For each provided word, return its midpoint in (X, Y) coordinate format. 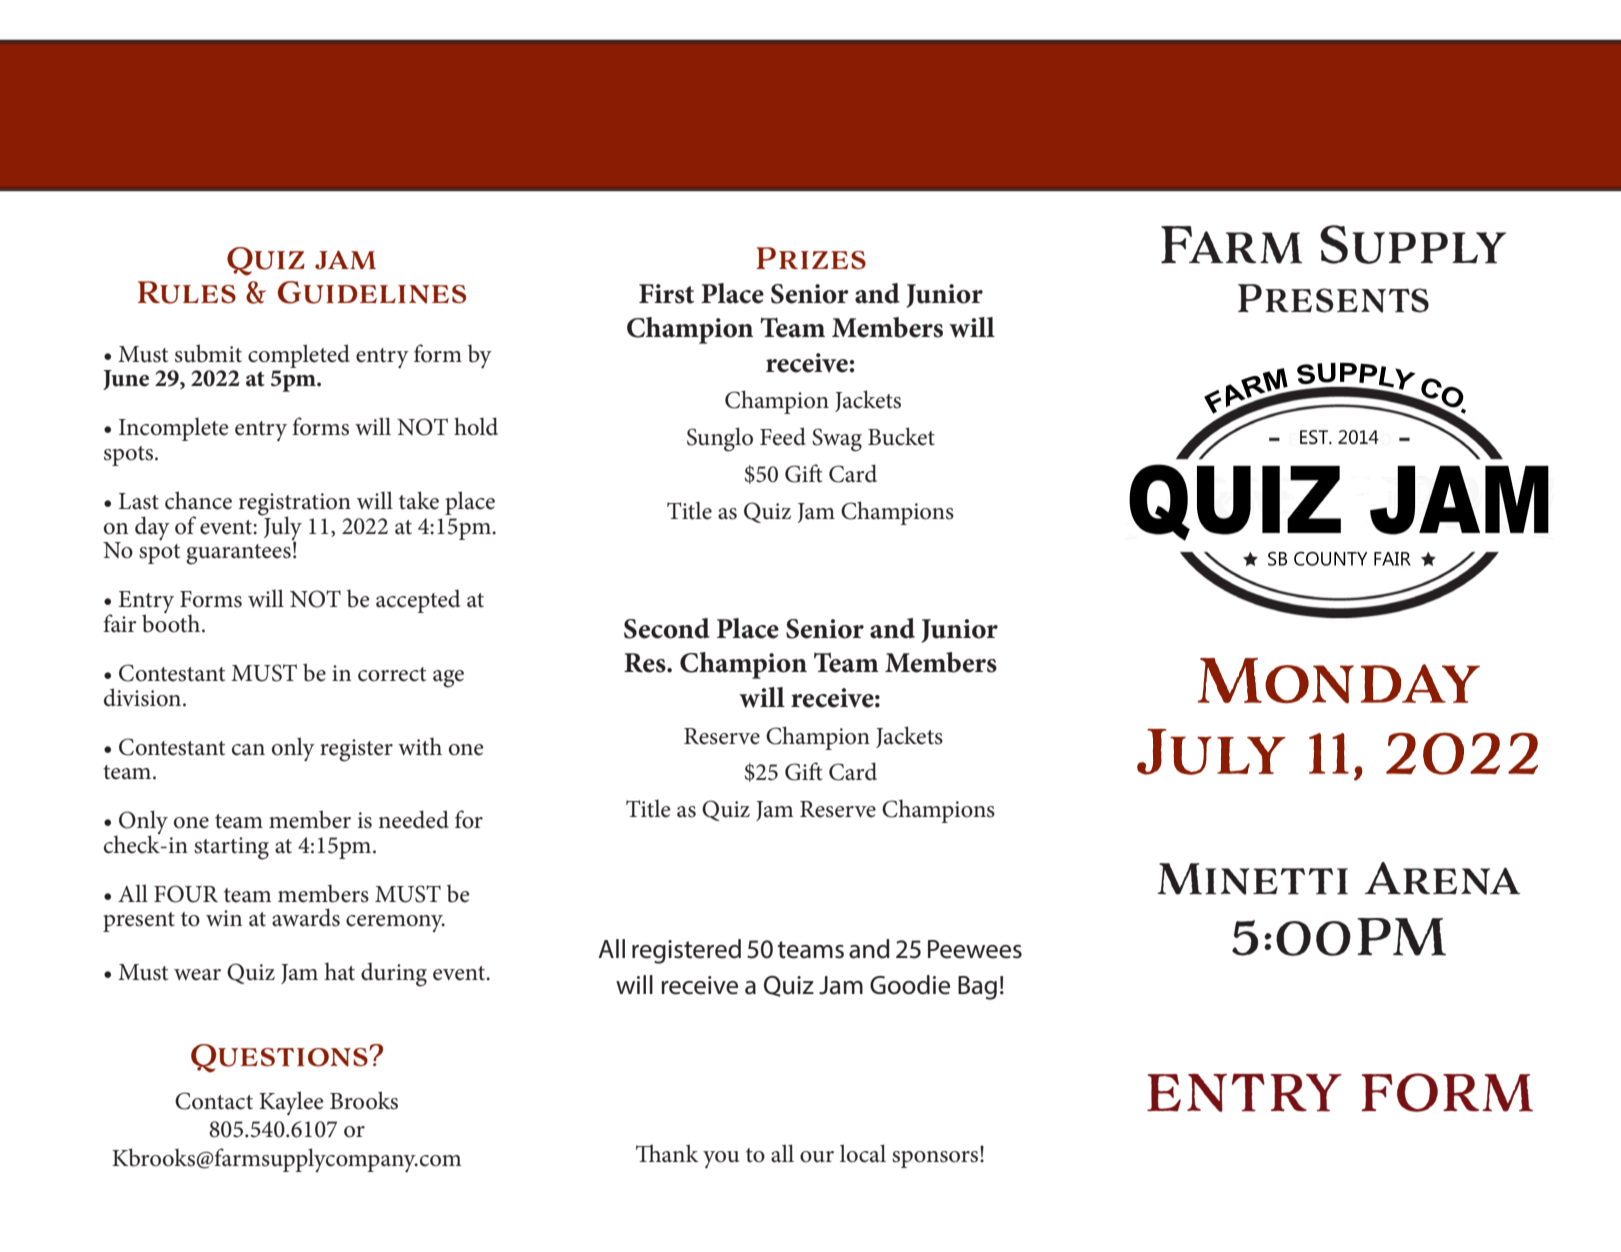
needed (413, 819)
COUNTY (1330, 559)
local (863, 1153)
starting (231, 848)
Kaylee (291, 1103)
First (666, 294)
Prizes (811, 258)
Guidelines (372, 292)
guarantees (238, 554)
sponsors (936, 1158)
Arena (1442, 878)
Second (667, 628)
